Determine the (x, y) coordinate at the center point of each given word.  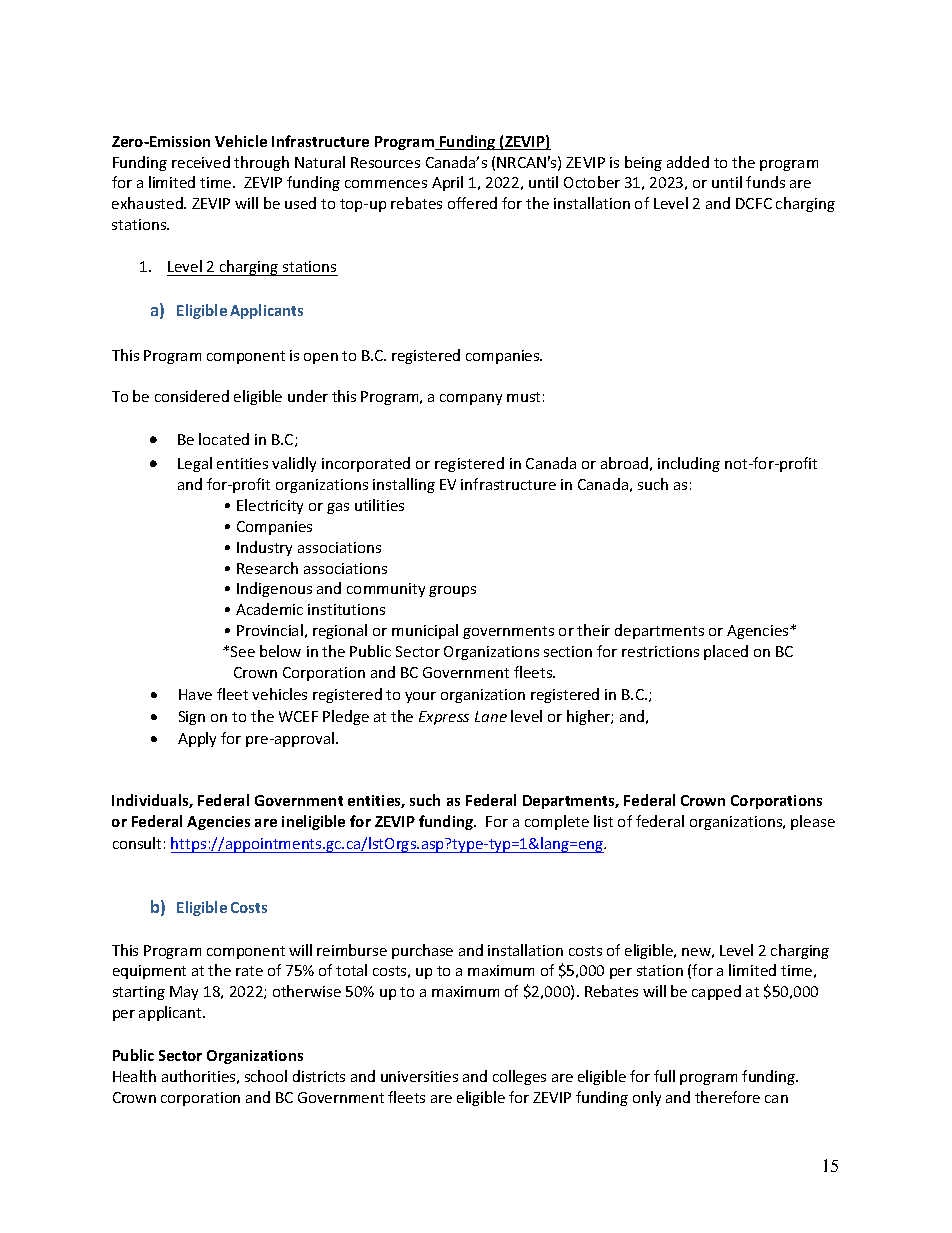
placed (726, 652)
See (243, 651)
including (689, 464)
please (813, 822)
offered (472, 203)
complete (557, 822)
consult (137, 843)
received (201, 162)
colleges (519, 1077)
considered (192, 396)
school (266, 1076)
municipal (425, 631)
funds (765, 182)
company (471, 399)
